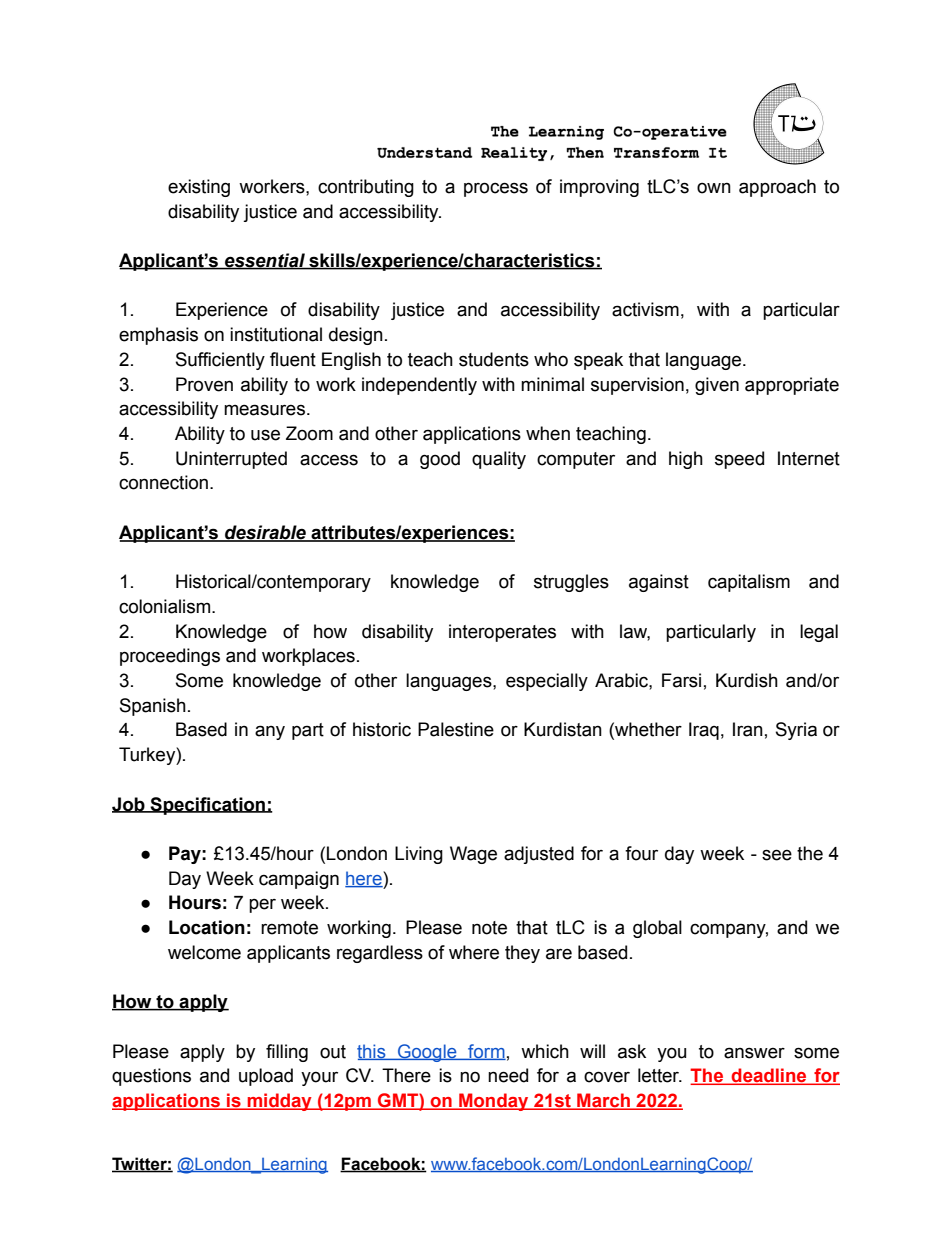 The image size is (952, 1233). What do you see at coordinates (714, 188) in the screenshot?
I see `own` at bounding box center [714, 188].
